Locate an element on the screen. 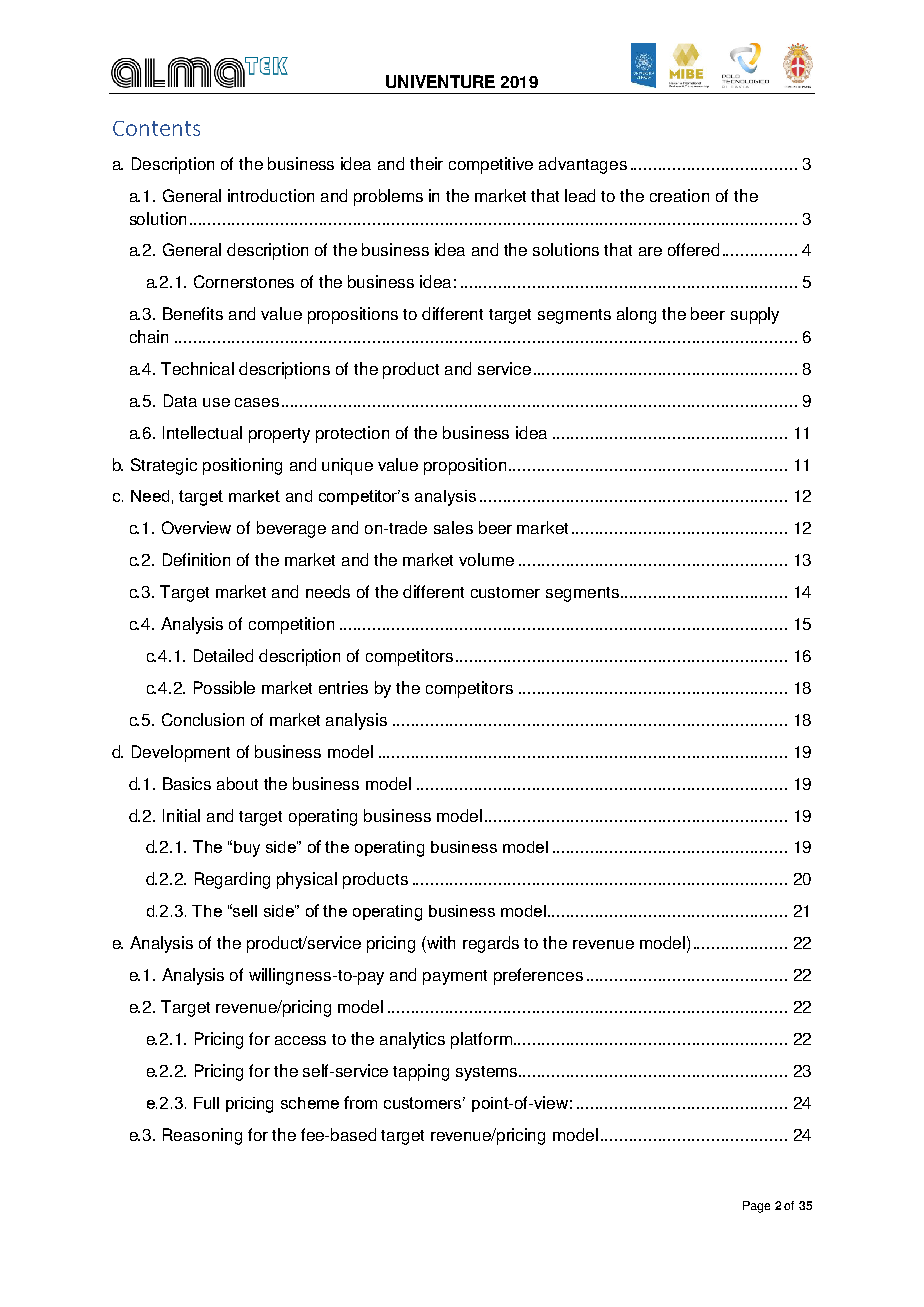 This screenshot has width=924, height=1307. volume is located at coordinates (486, 559).
